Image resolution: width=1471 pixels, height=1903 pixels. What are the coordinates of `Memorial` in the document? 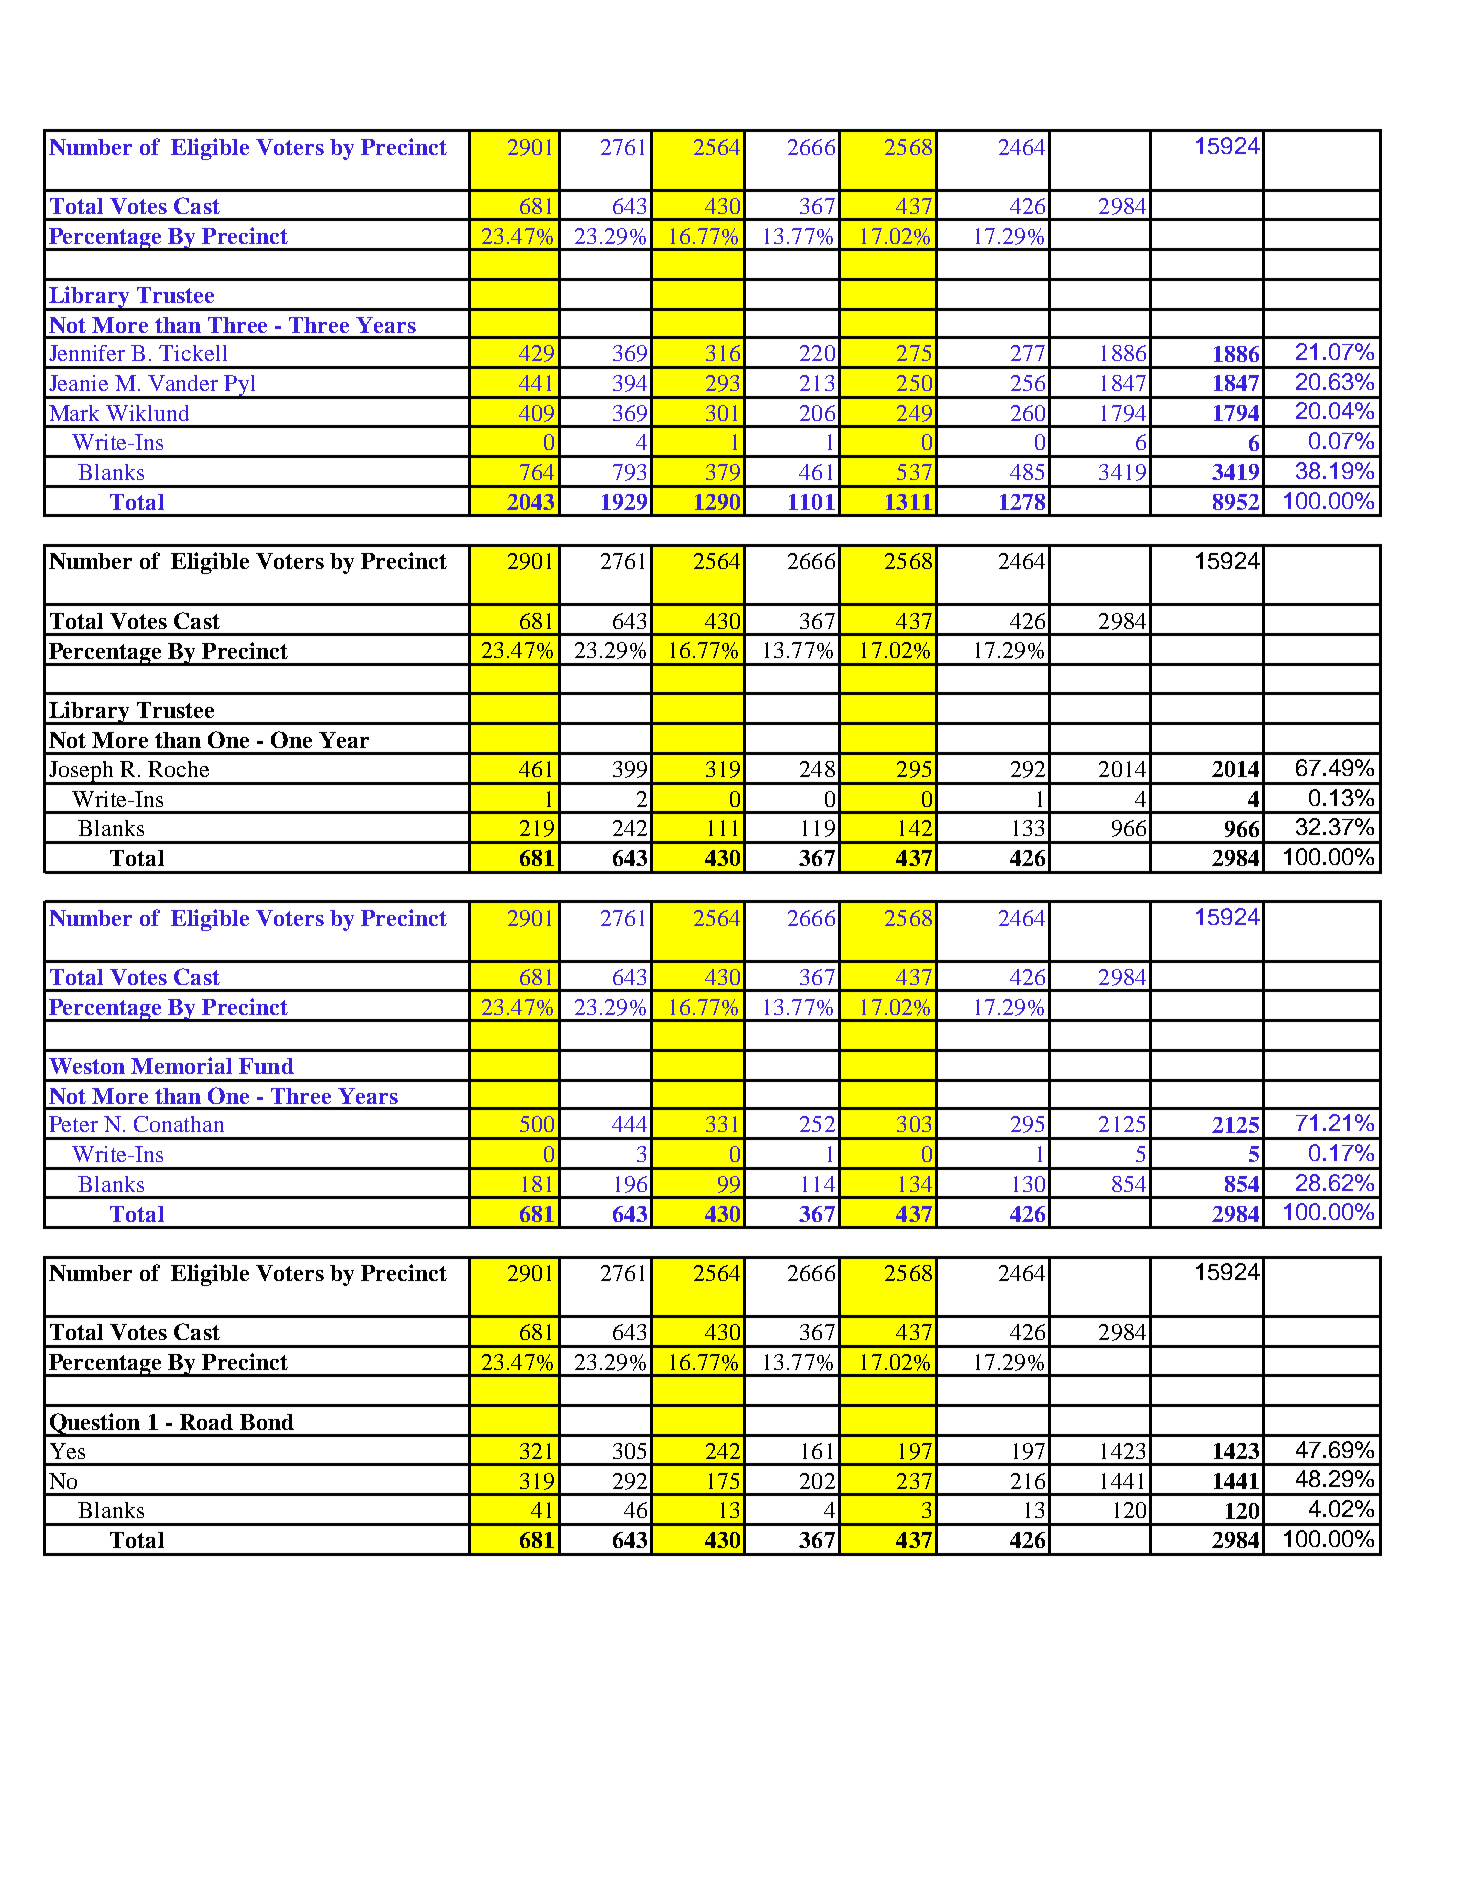 It's located at (181, 1065).
